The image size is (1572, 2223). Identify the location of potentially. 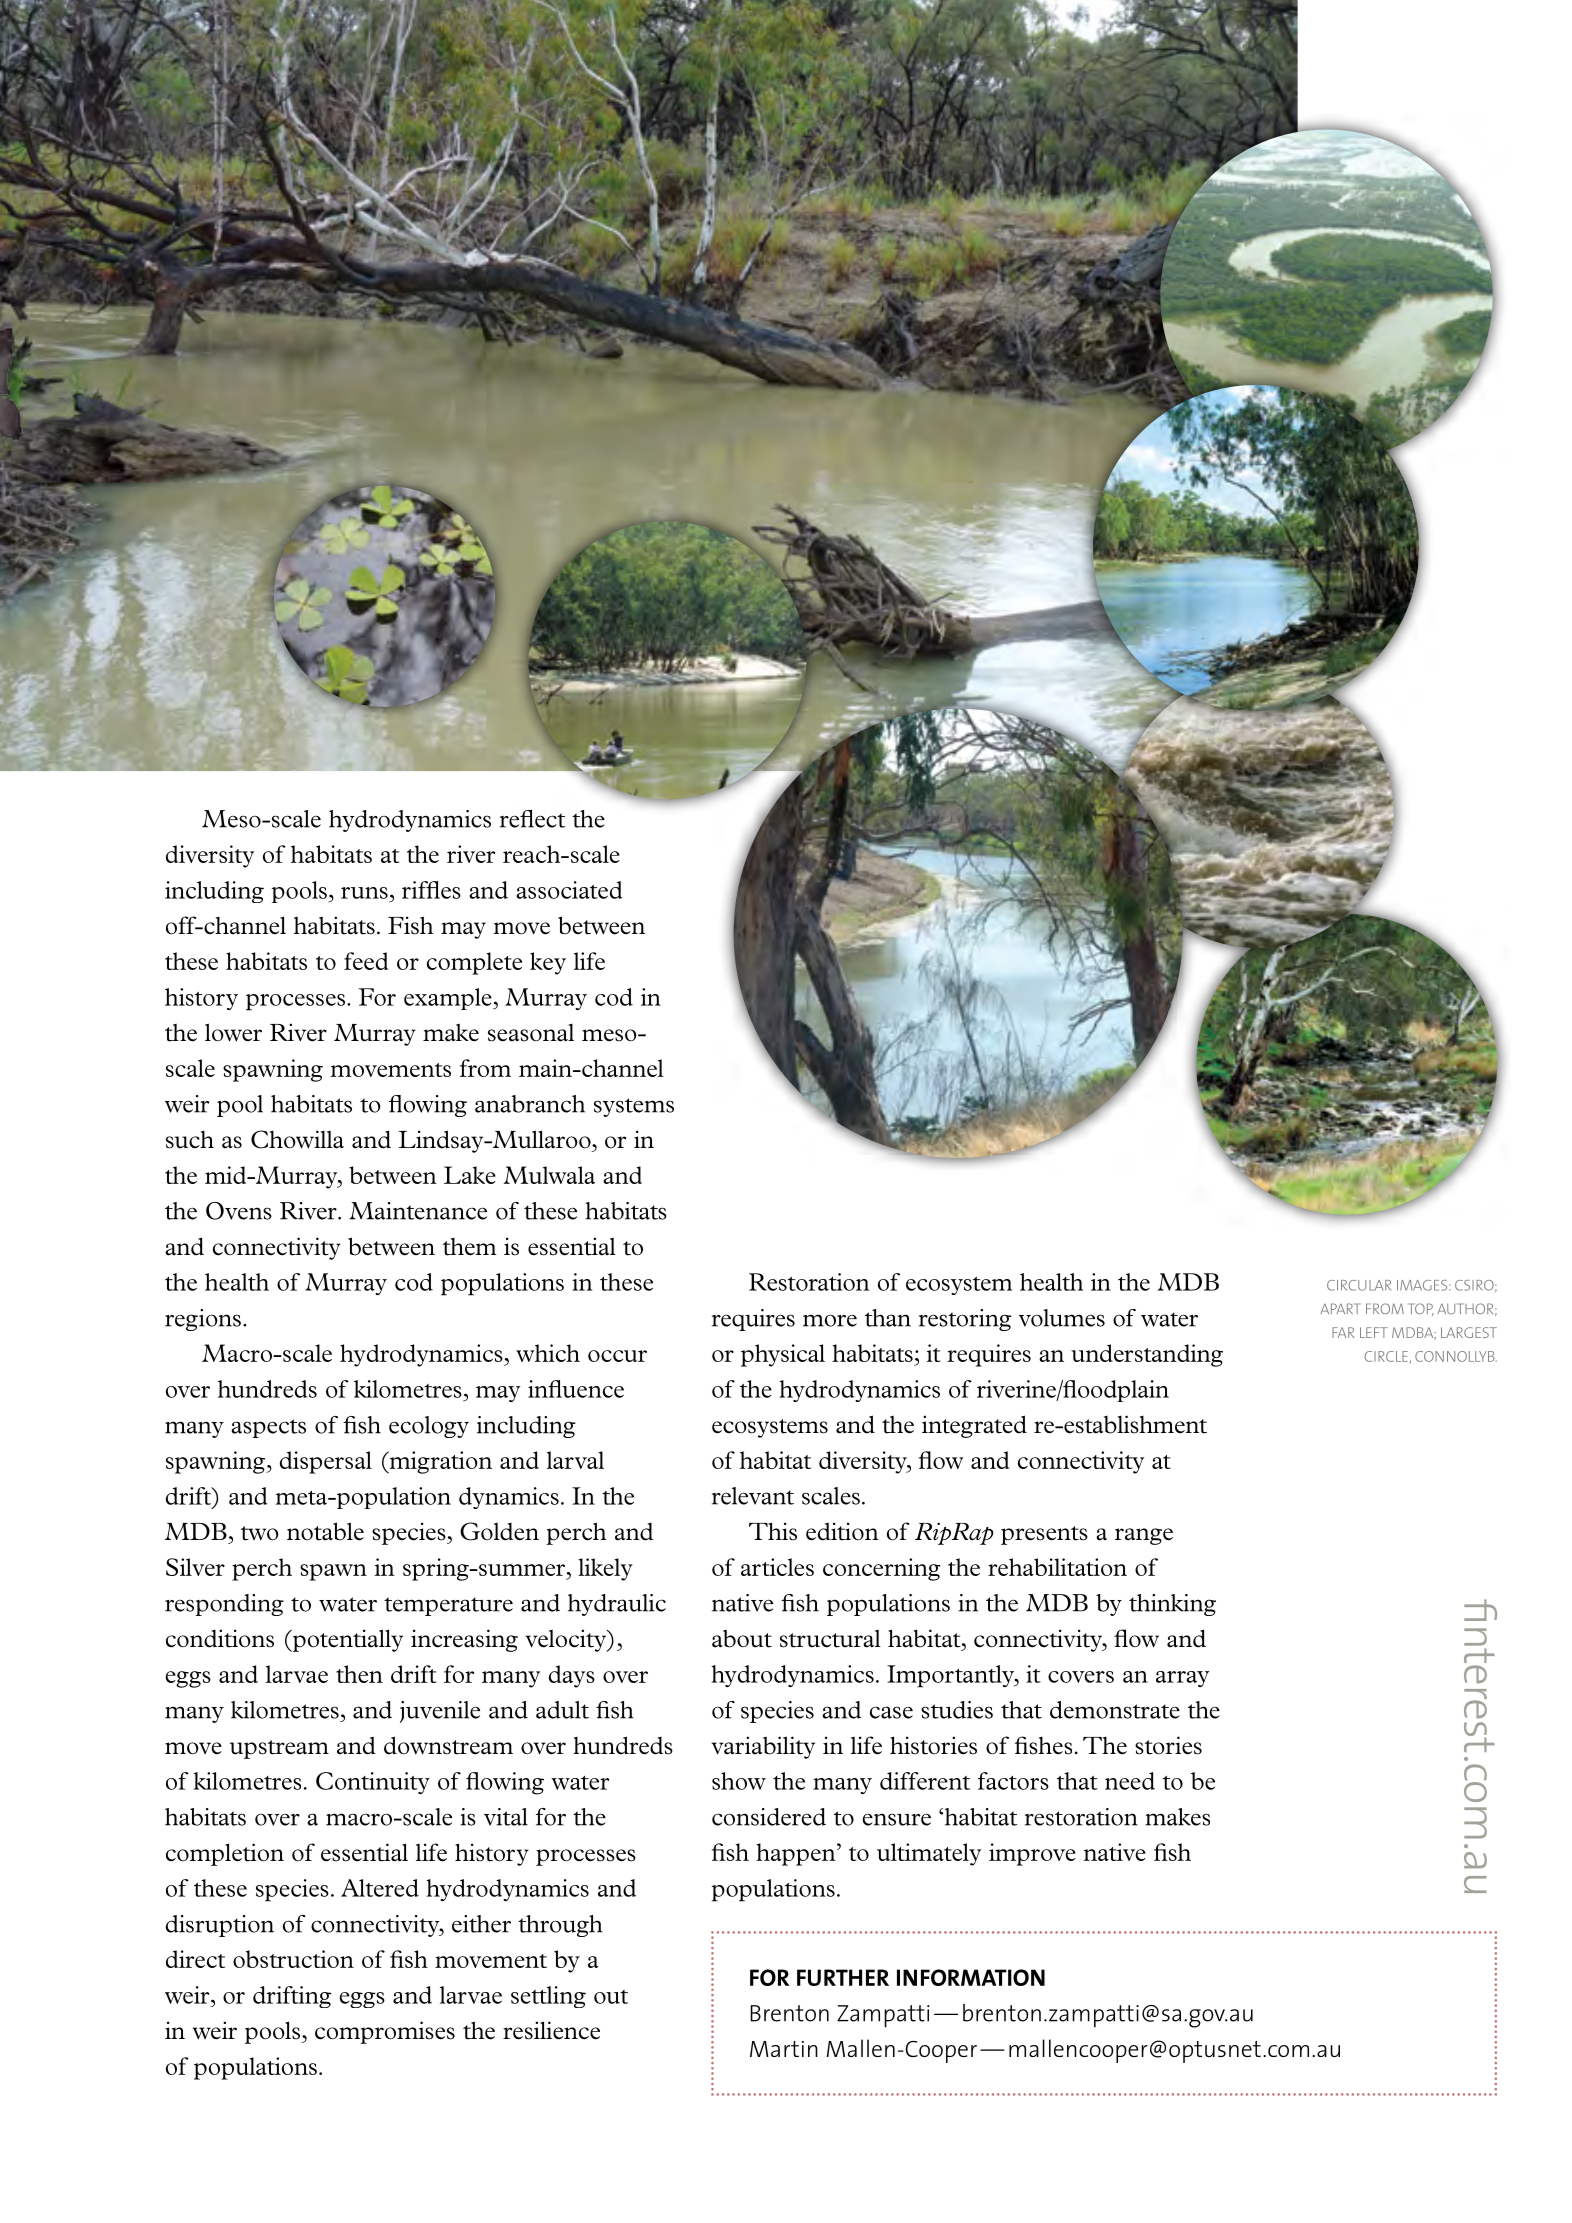
(346, 1640).
